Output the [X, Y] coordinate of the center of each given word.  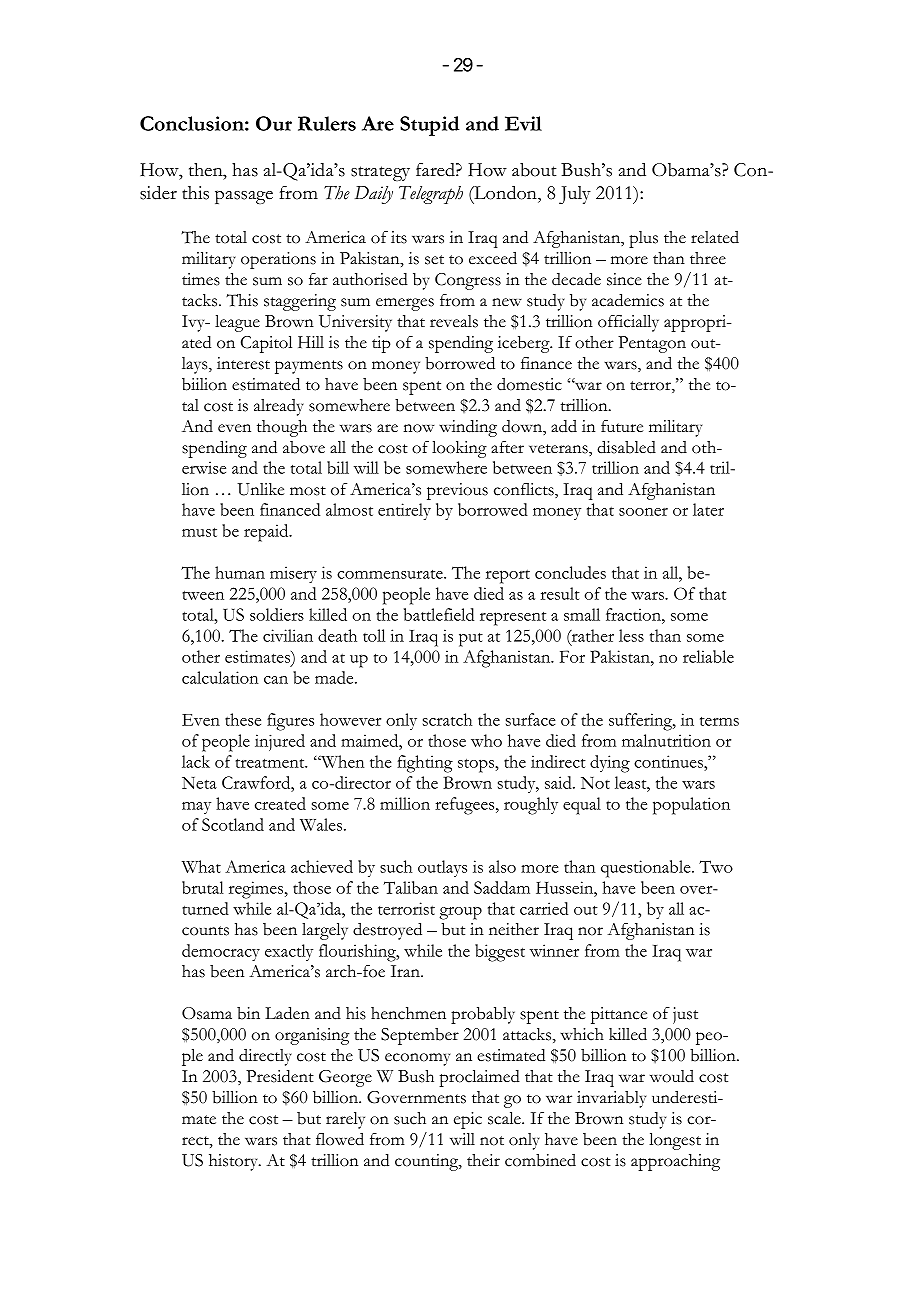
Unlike [260, 489]
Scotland [233, 824]
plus [643, 239]
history [234, 1162]
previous [457, 491]
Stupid [429, 126]
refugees [466, 806]
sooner [643, 512]
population [691, 806]
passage [244, 197]
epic [468, 1120]
